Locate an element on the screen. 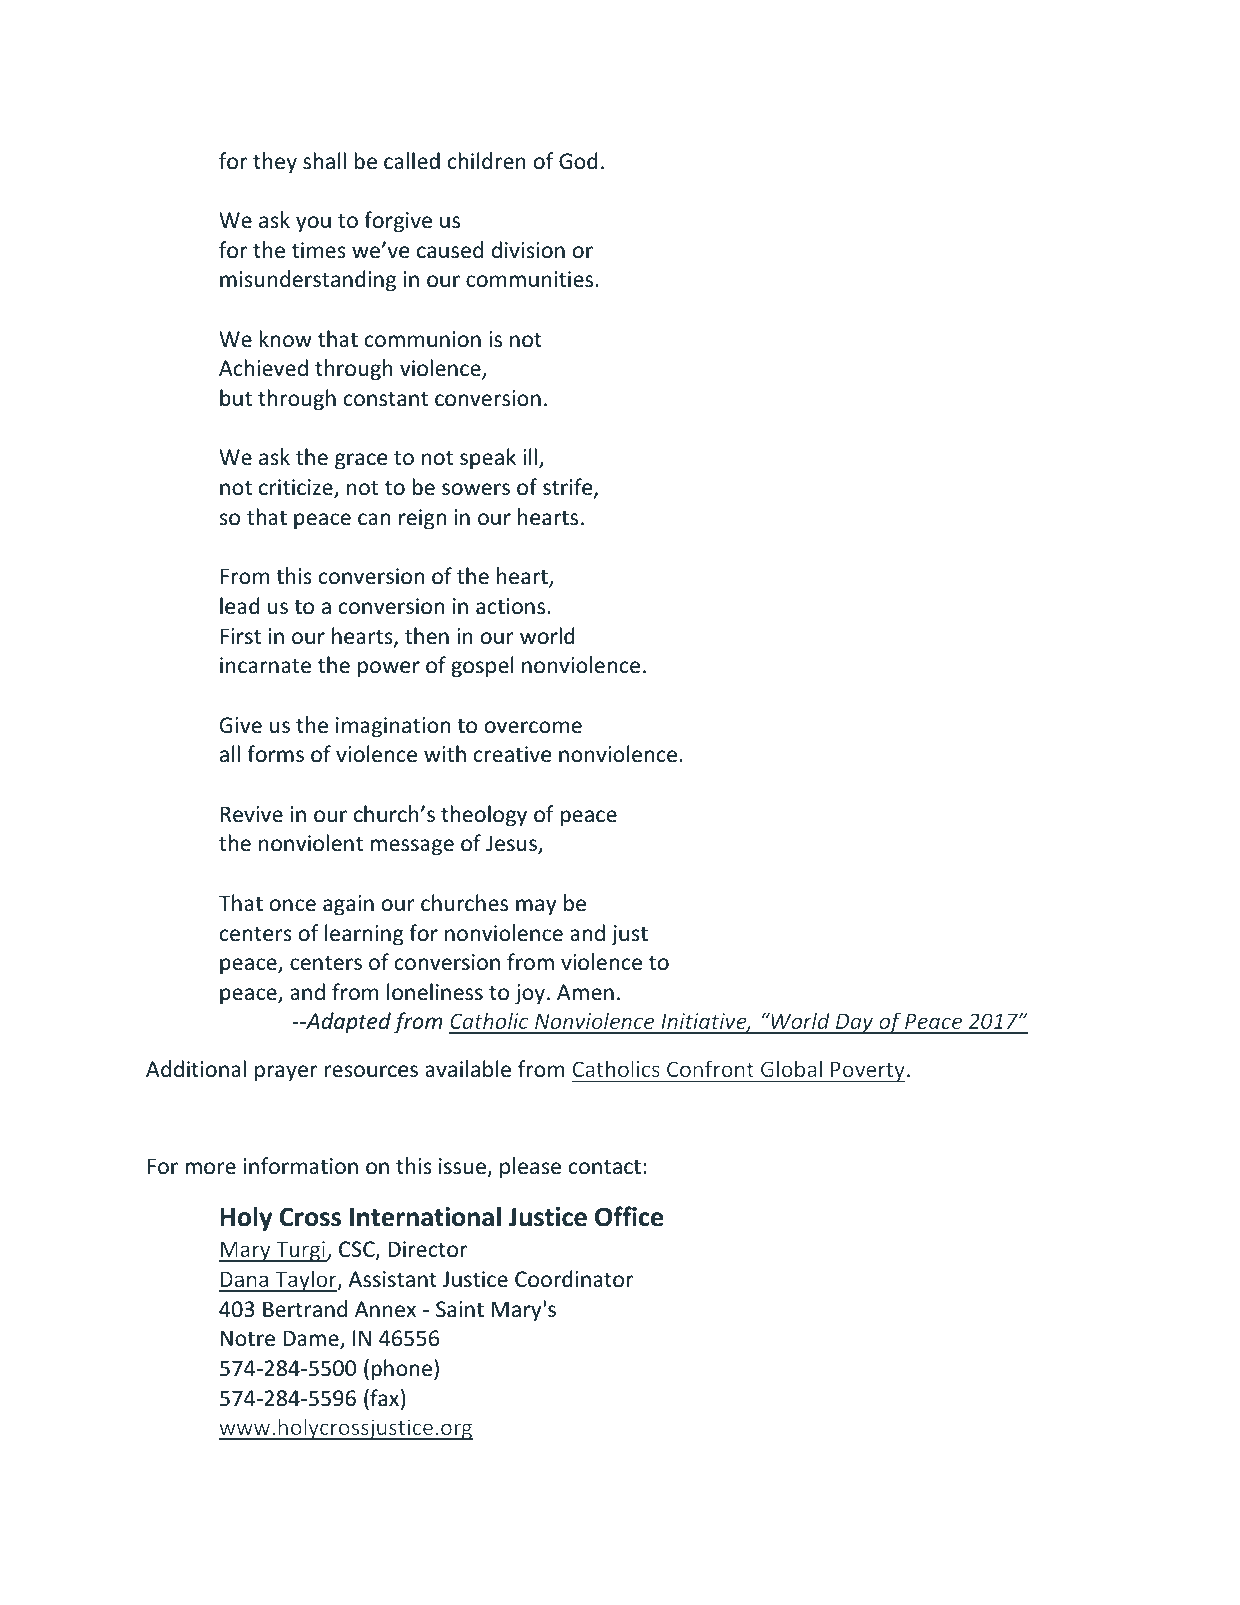 The height and width of the screenshot is (1605, 1240). strife is located at coordinates (569, 488).
